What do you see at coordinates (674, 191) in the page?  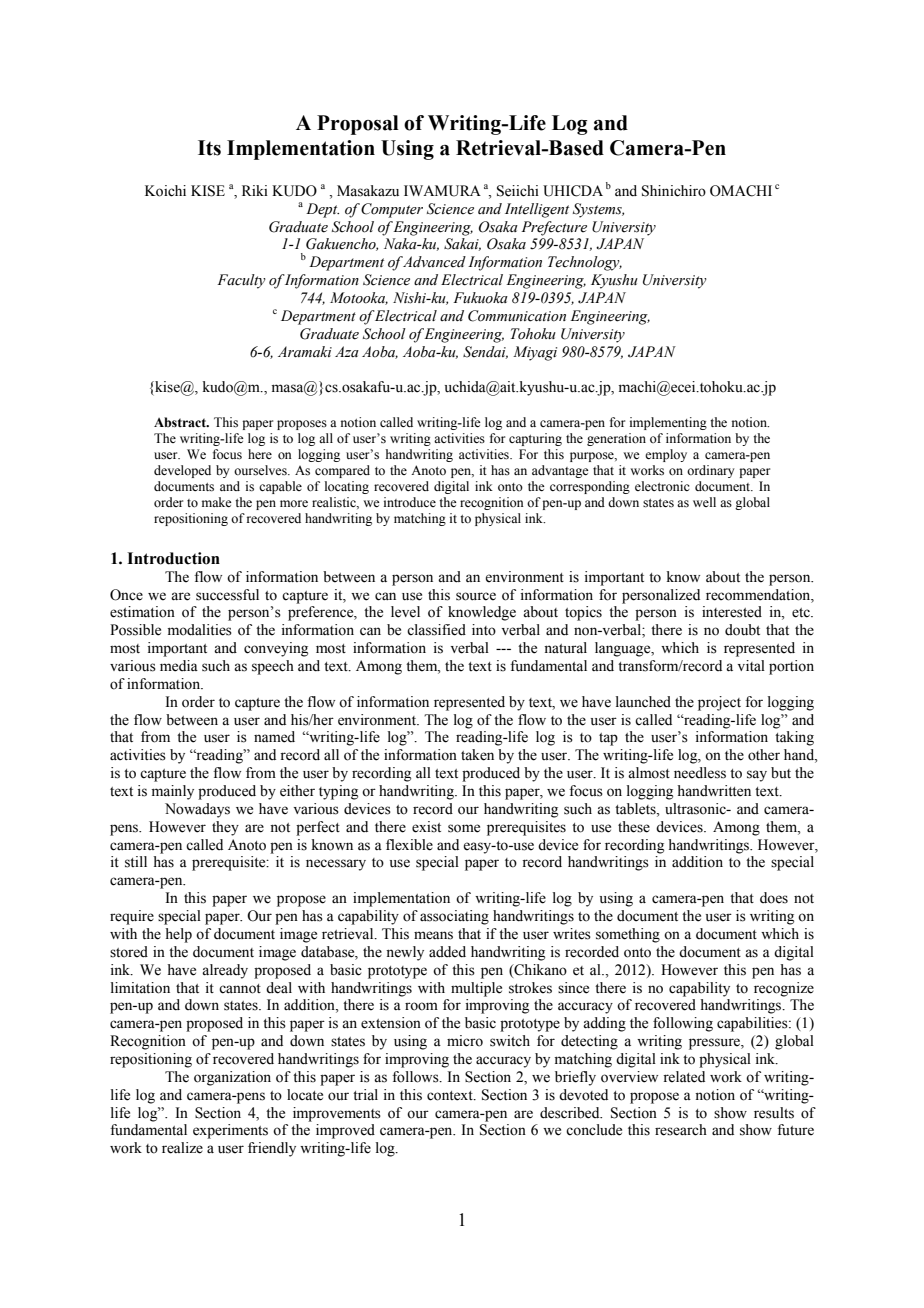 I see `Shinichiro` at bounding box center [674, 191].
